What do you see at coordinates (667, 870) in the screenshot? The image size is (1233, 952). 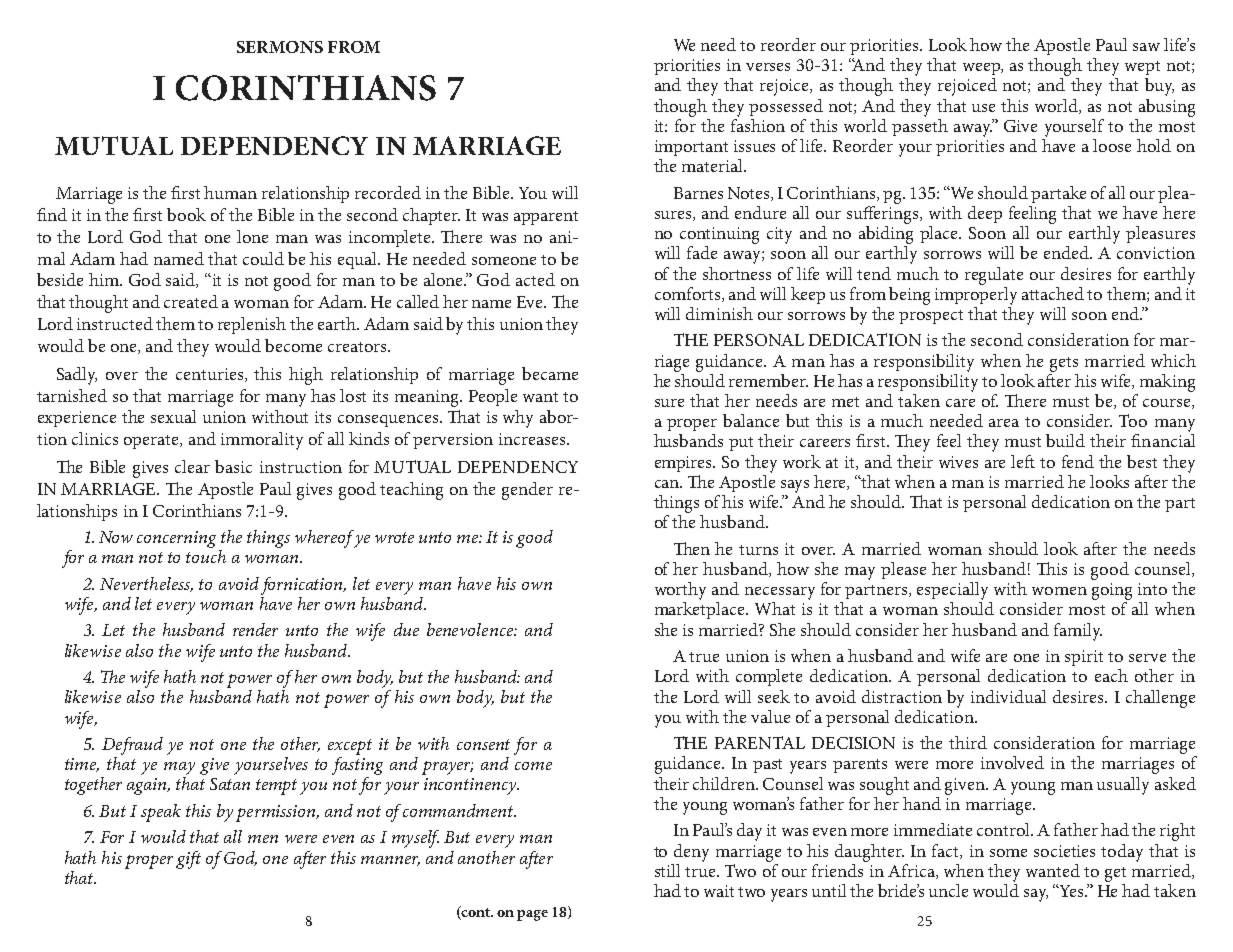 I see `still` at bounding box center [667, 870].
